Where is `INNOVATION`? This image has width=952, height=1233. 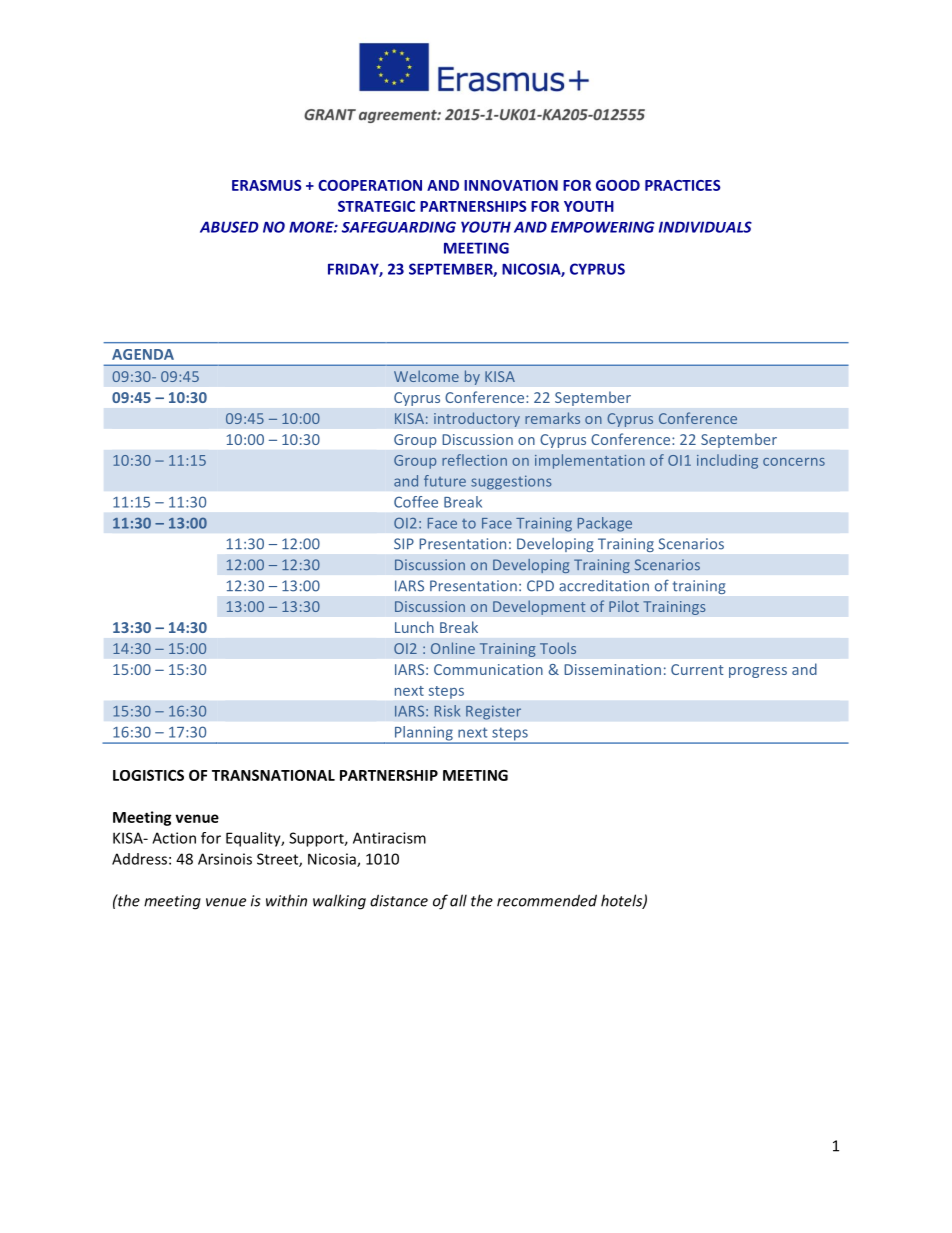
INNOVATION is located at coordinates (511, 185).
